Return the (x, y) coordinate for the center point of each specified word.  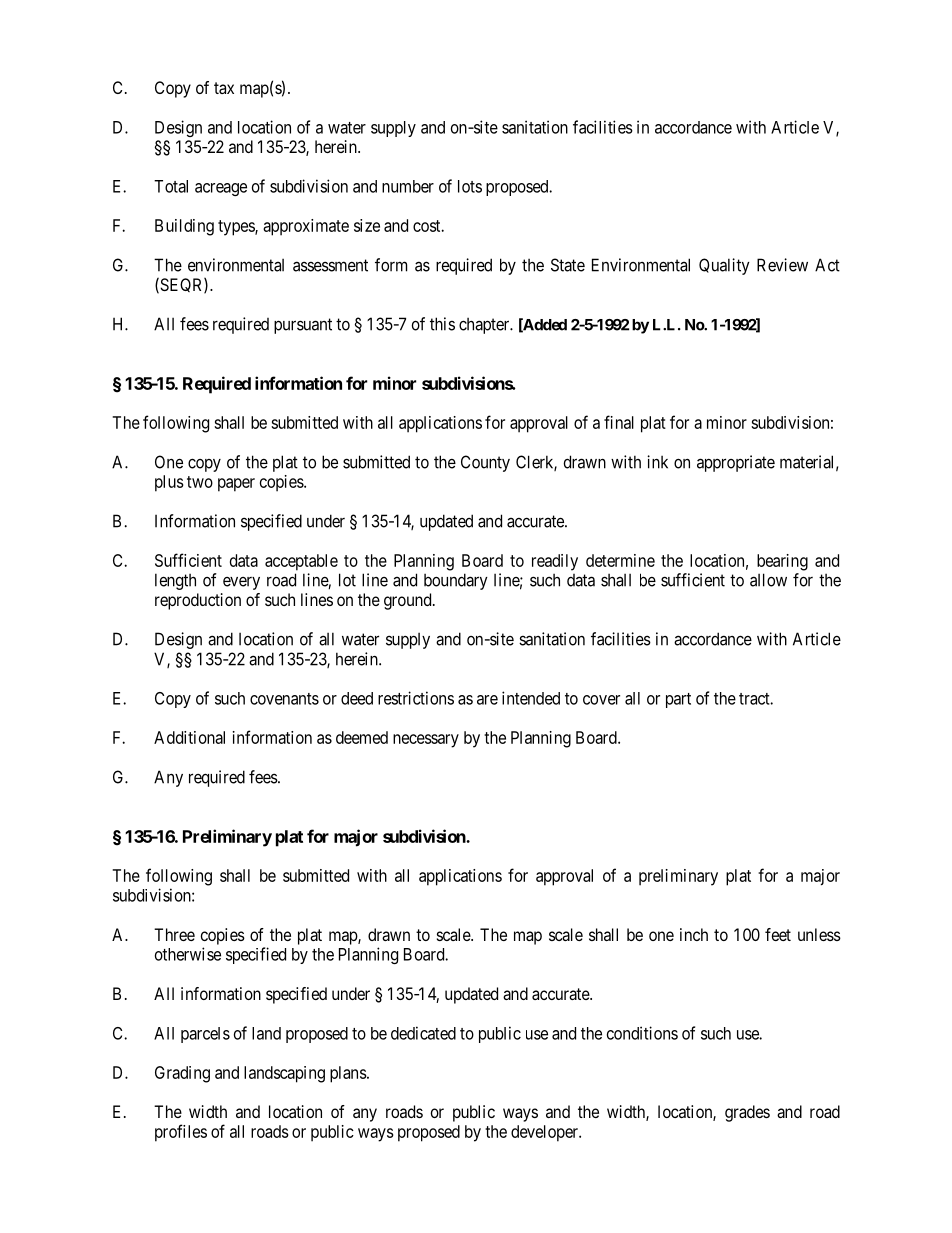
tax (224, 88)
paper (236, 485)
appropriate (736, 463)
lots (470, 186)
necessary (426, 741)
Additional (189, 737)
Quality (724, 266)
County (485, 463)
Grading (182, 1074)
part (678, 700)
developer (546, 1133)
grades (747, 1113)
